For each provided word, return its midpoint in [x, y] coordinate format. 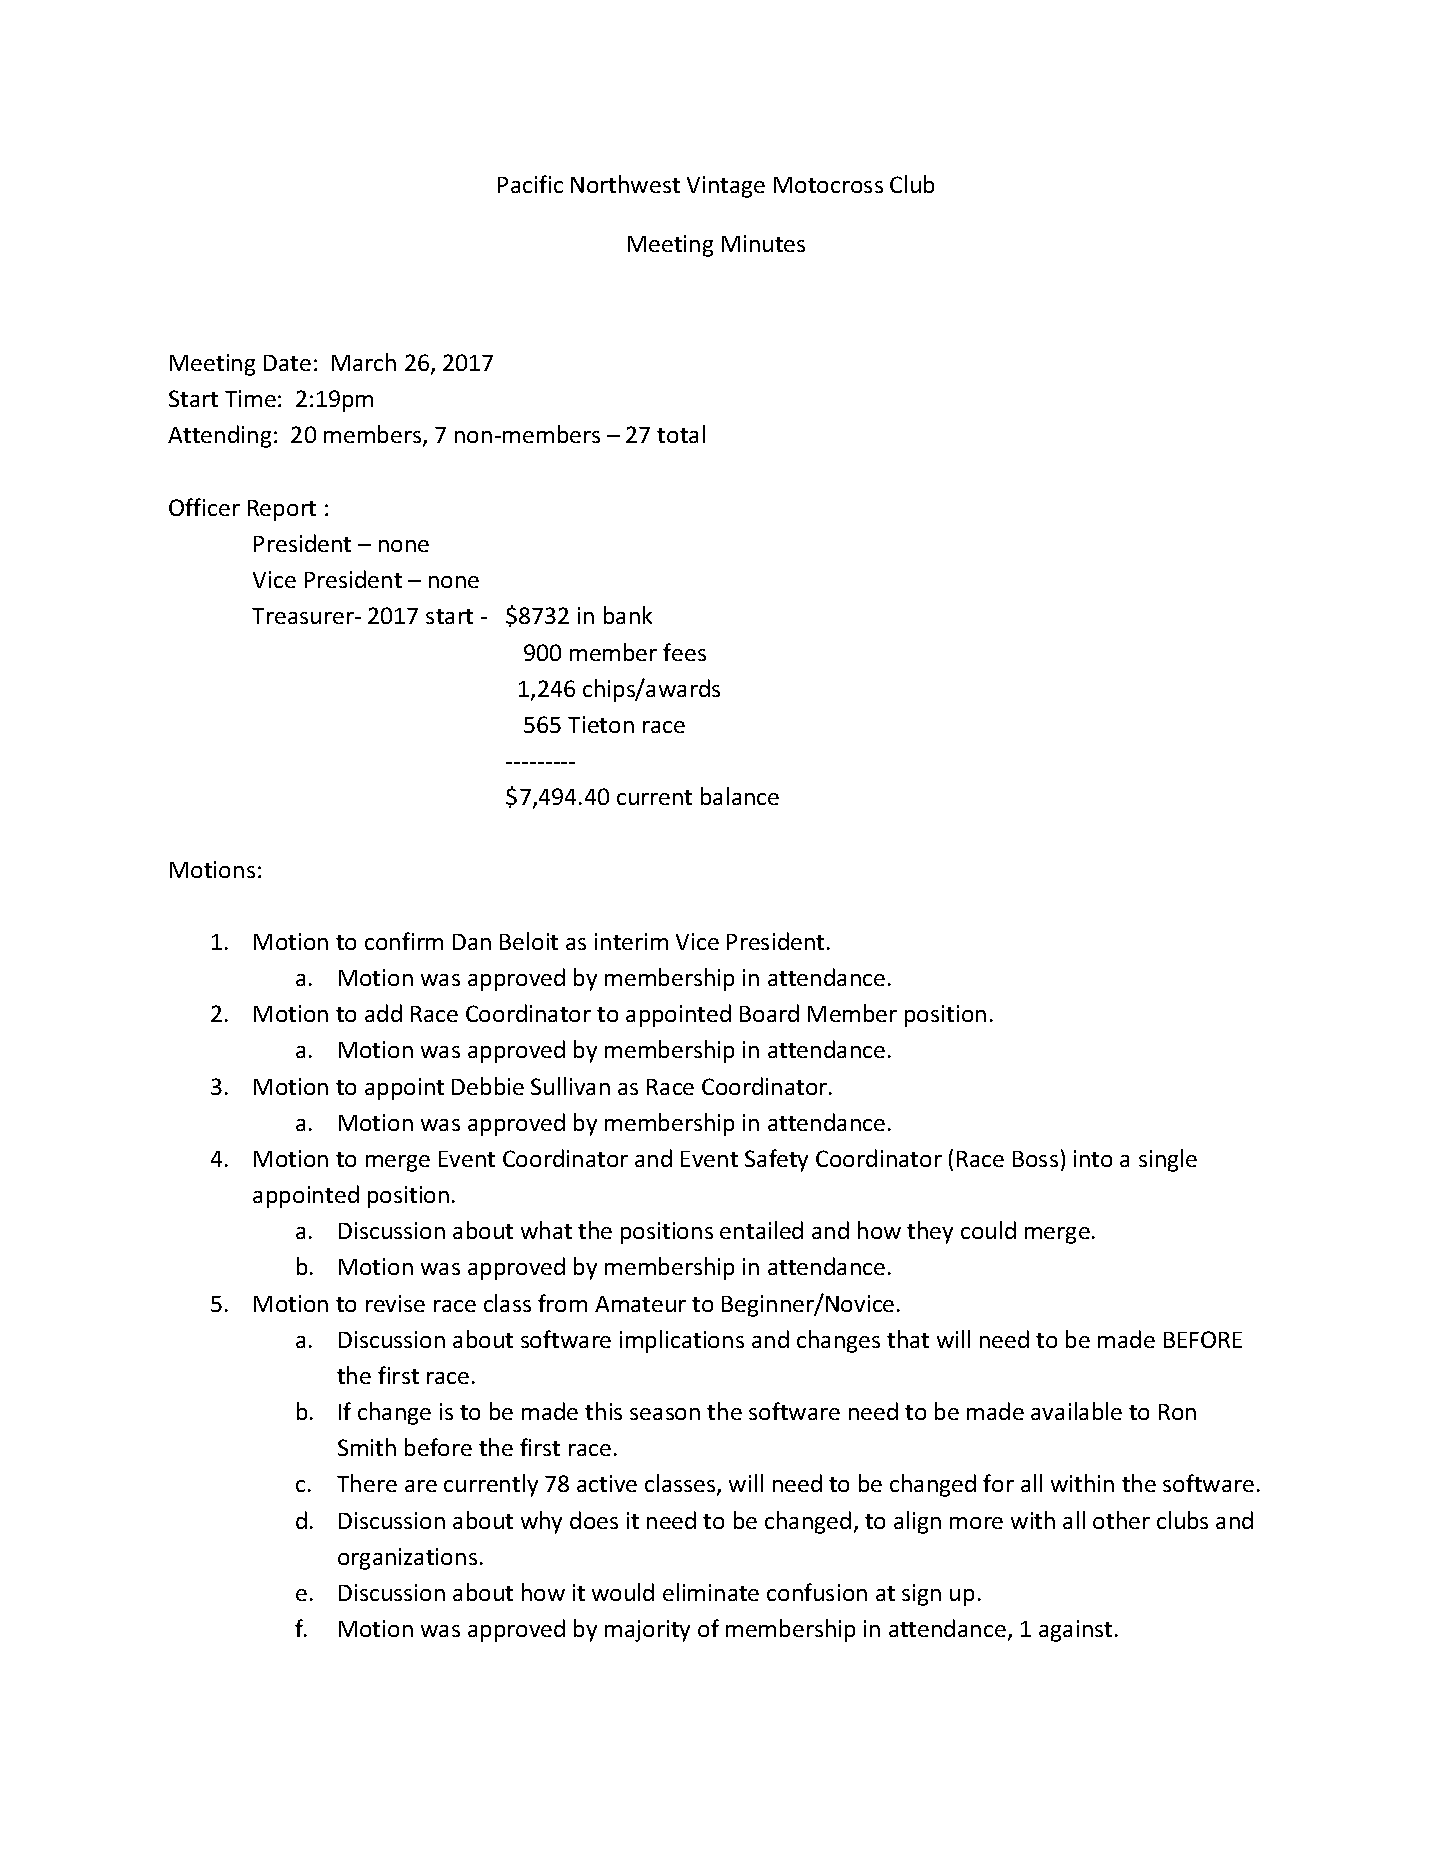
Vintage [726, 187]
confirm [404, 941]
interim [631, 941]
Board [769, 1013]
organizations [407, 1559]
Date [287, 363]
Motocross [828, 185]
